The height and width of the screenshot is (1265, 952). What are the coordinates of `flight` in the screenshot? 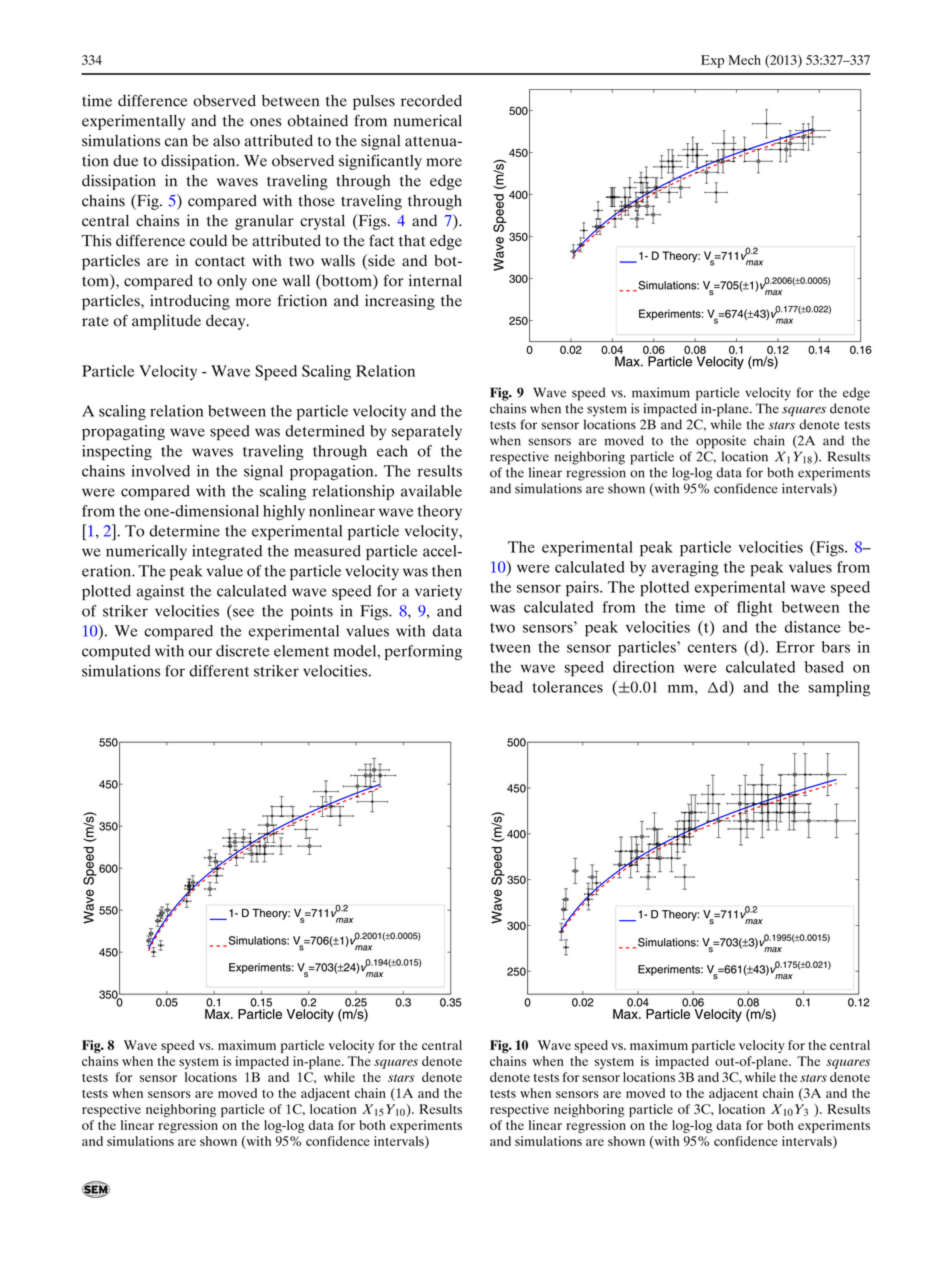 It's located at (755, 609).
